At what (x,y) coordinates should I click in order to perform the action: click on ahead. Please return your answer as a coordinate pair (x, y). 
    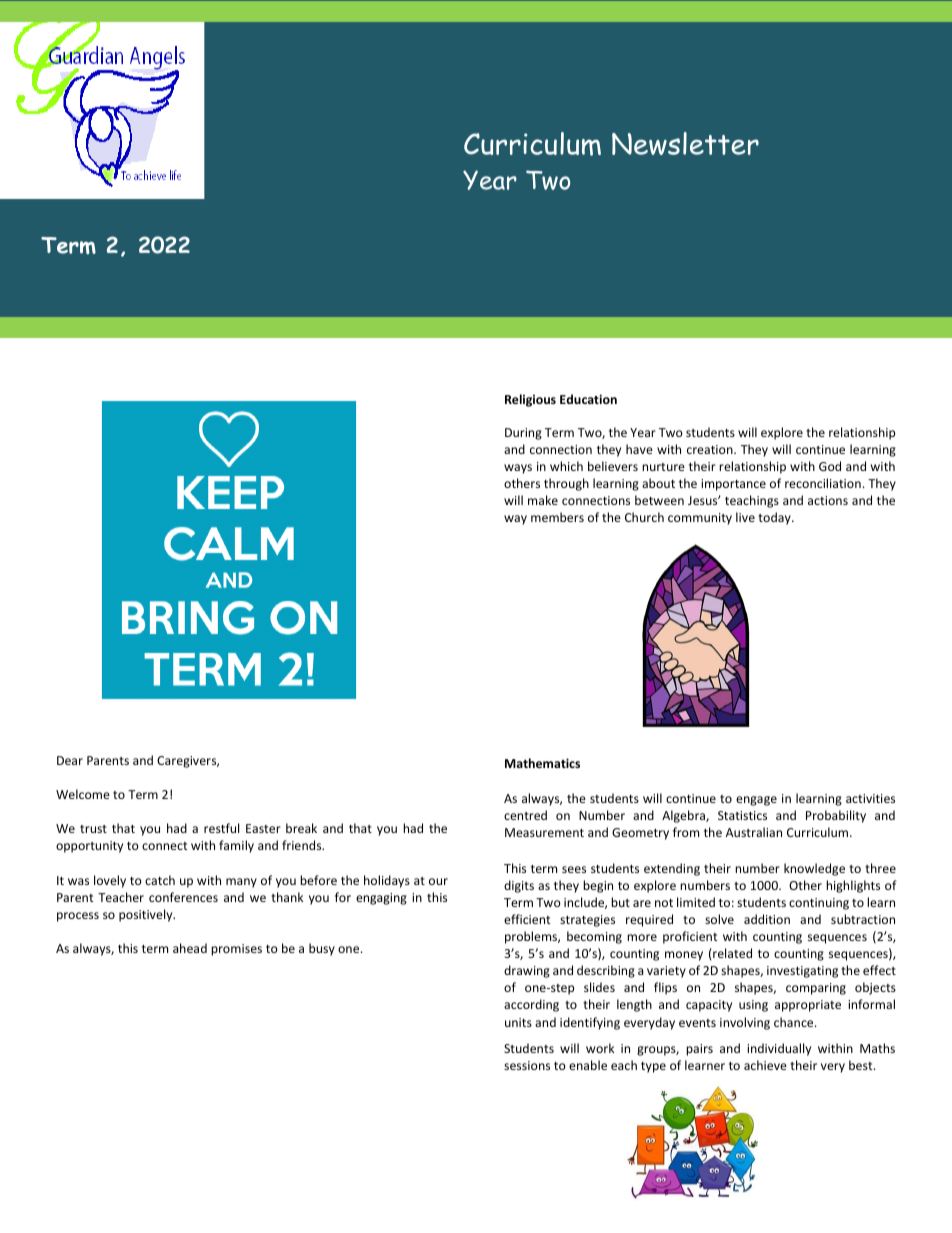
    Looking at the image, I should click on (190, 948).
